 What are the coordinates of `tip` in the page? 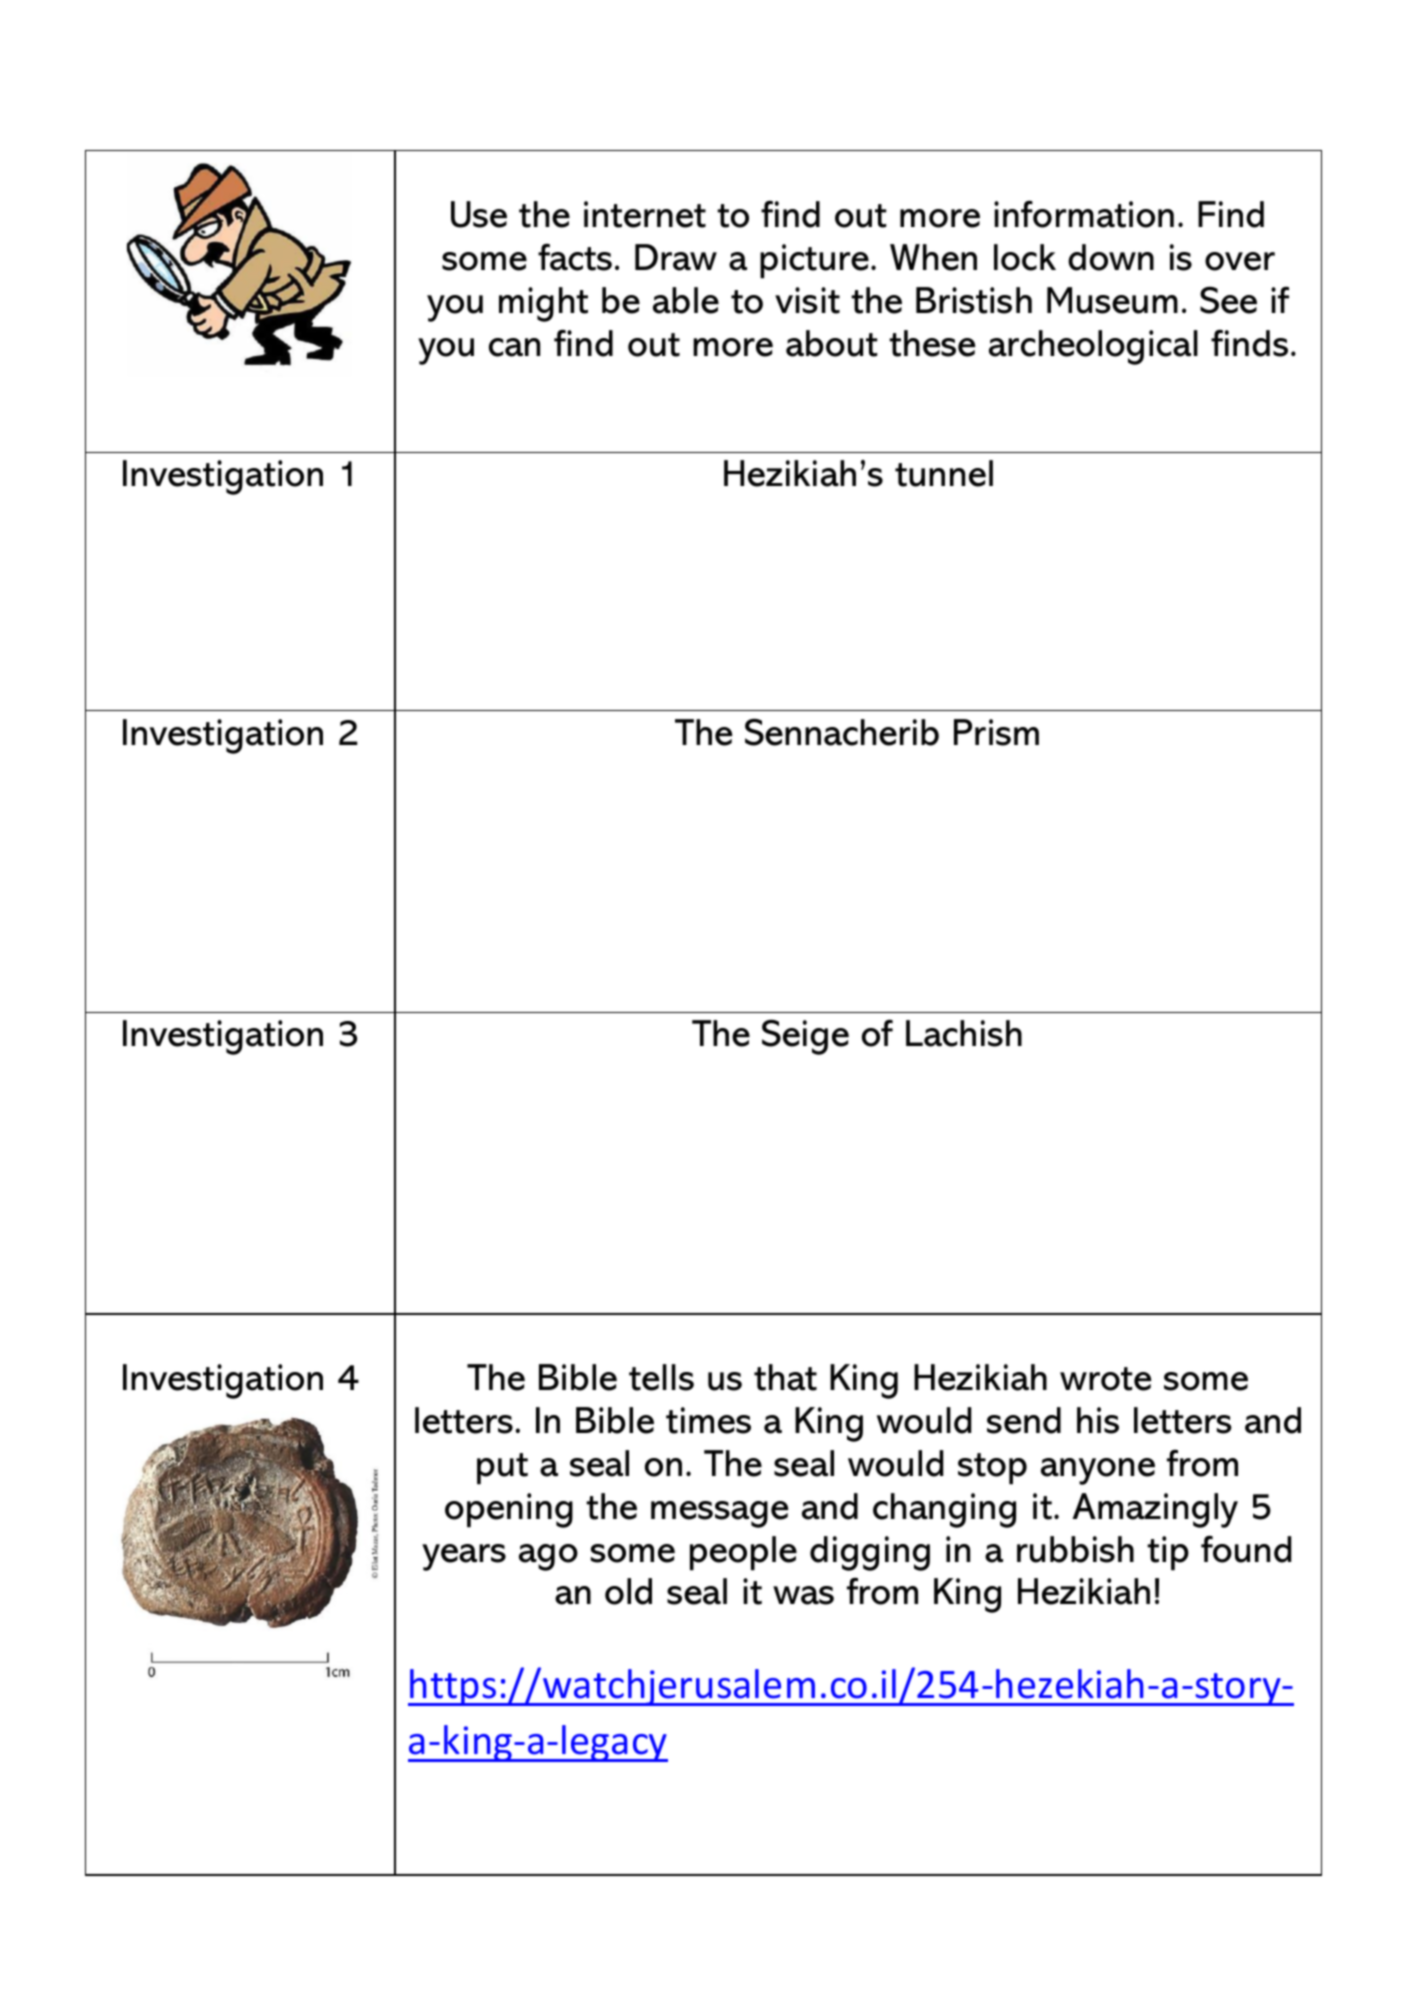 It's located at (1168, 1553).
